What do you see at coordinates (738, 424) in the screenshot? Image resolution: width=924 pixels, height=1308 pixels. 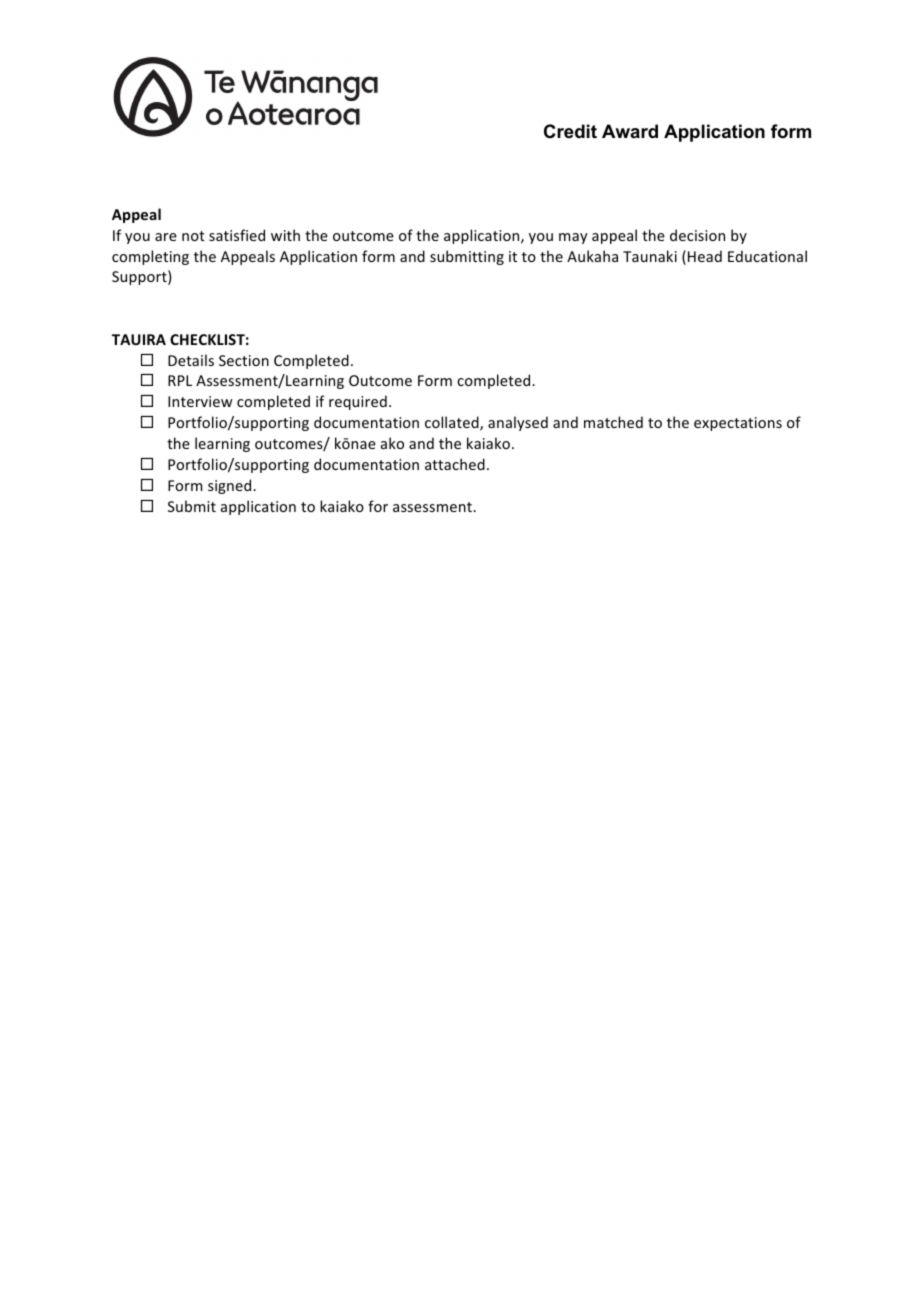 I see `expectations` at bounding box center [738, 424].
